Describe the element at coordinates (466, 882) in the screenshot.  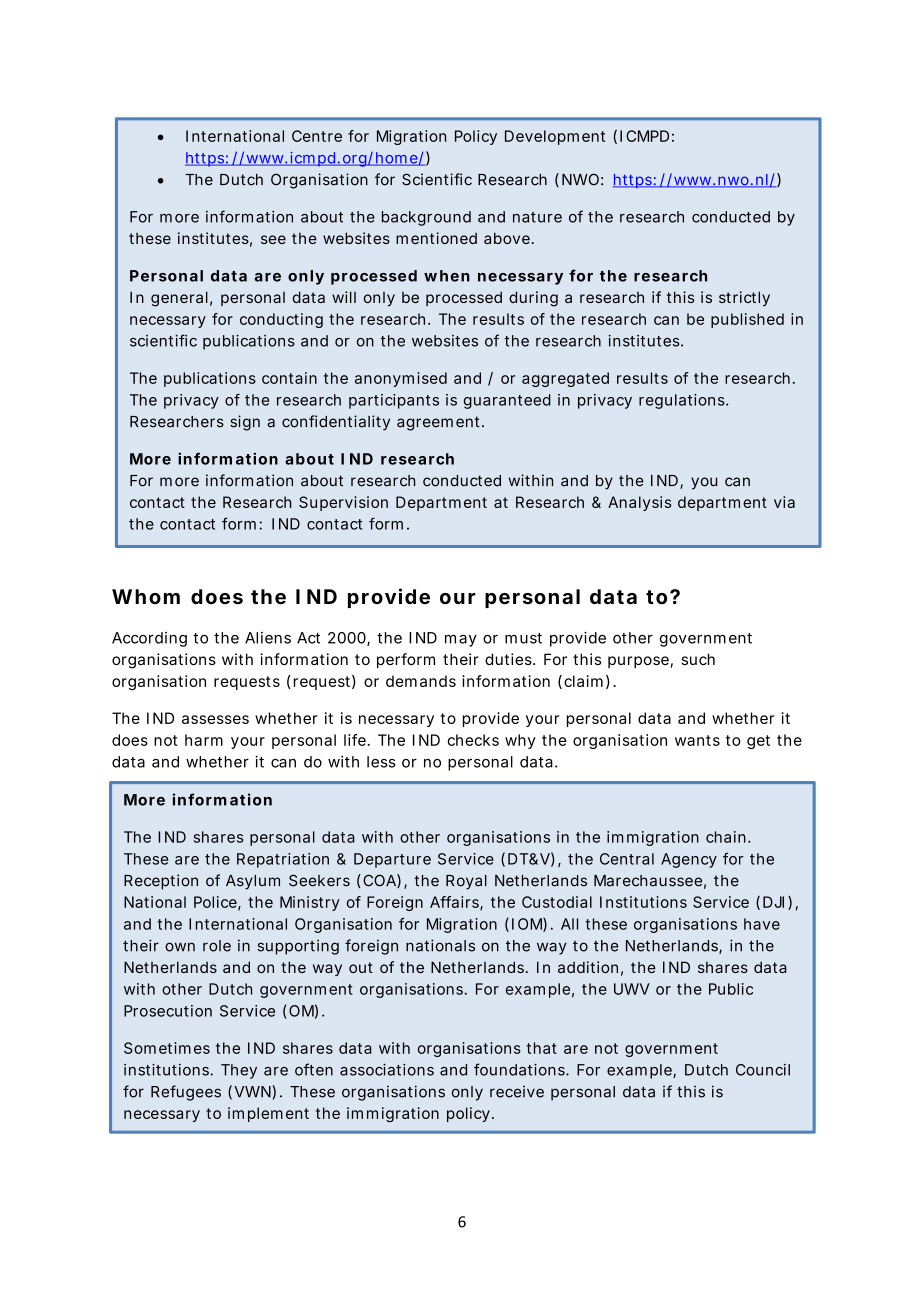
I see `Royal` at that location.
